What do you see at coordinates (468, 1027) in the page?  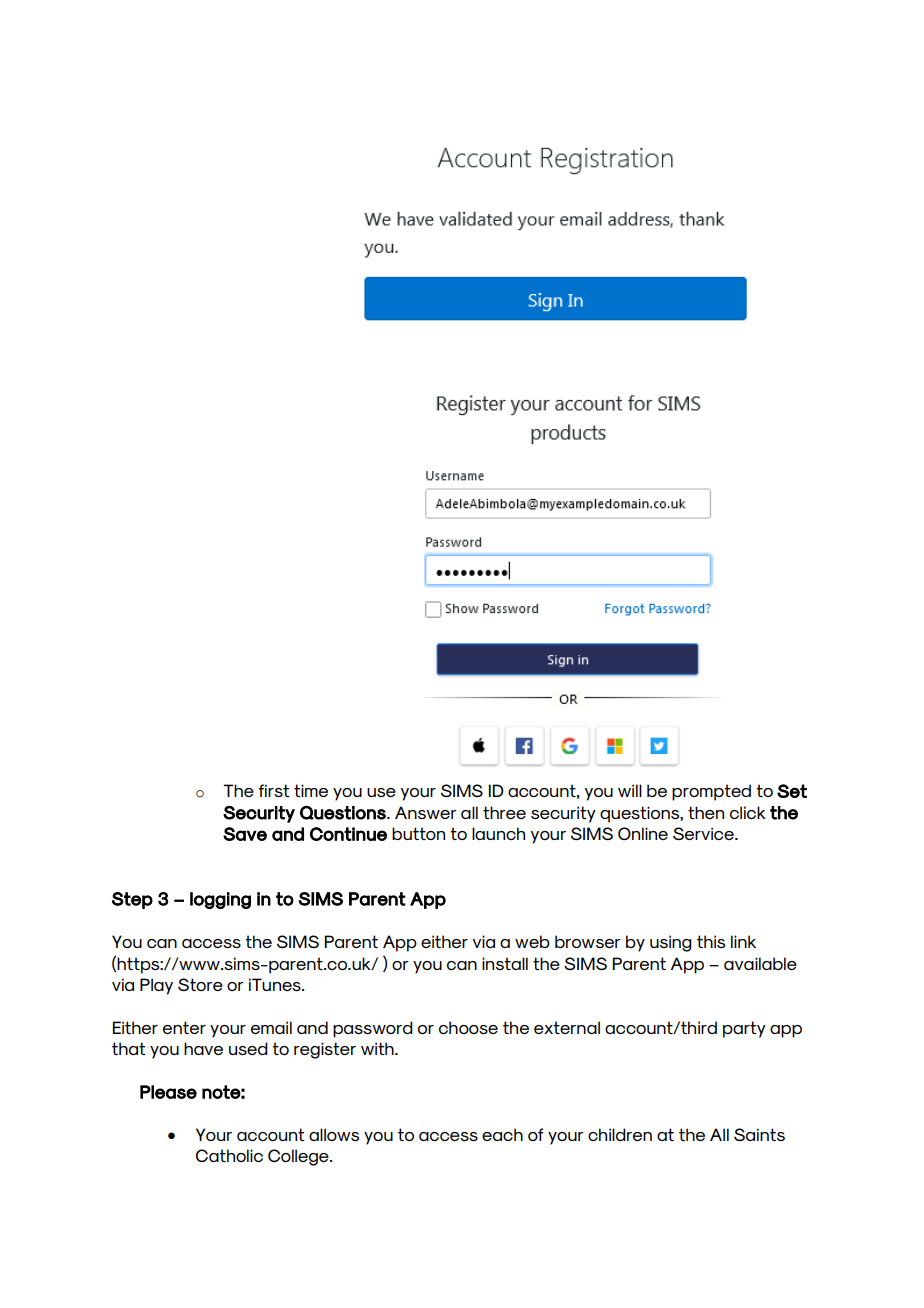 I see `choose` at bounding box center [468, 1027].
